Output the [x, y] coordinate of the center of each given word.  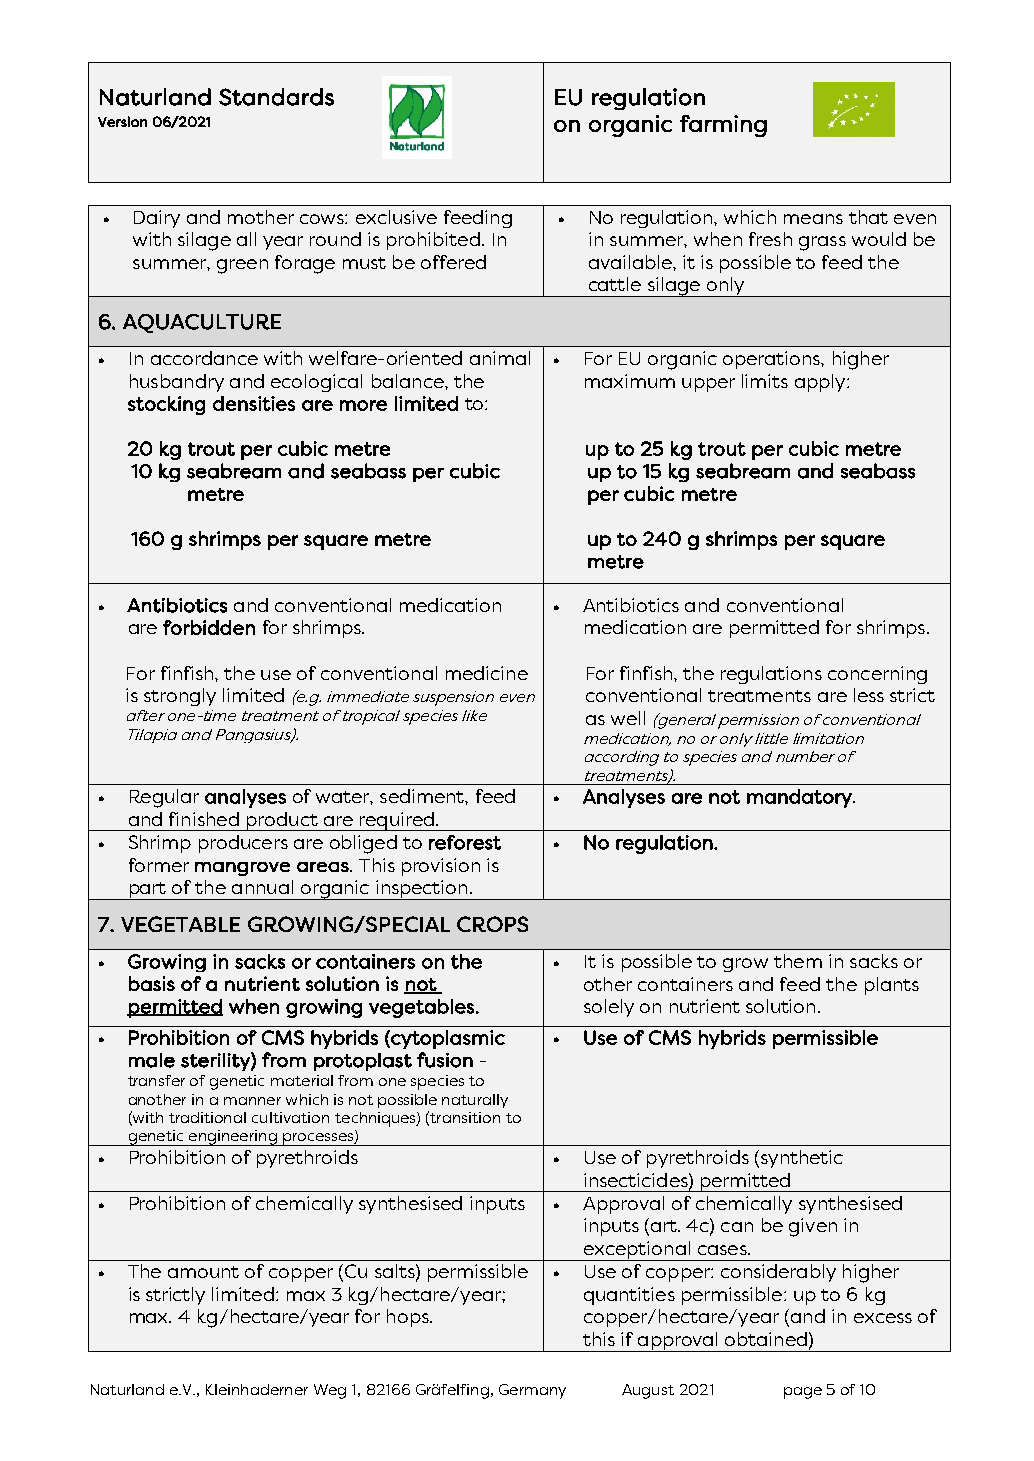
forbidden [209, 627]
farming [723, 126]
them [798, 961]
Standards [276, 97]
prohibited [433, 241]
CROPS [492, 924]
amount [203, 1272]
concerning [877, 675]
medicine [487, 673]
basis [152, 983]
